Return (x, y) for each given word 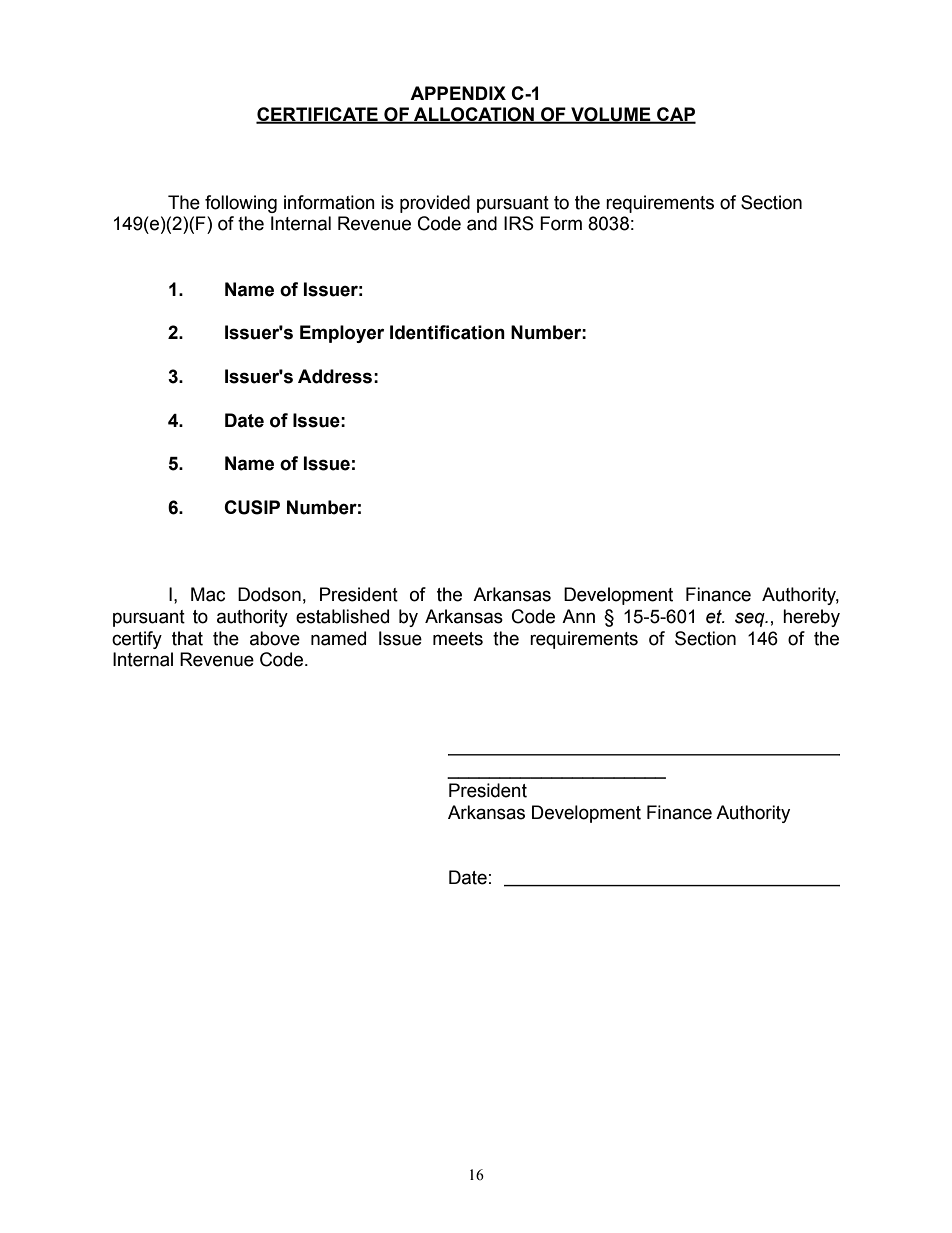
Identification (447, 332)
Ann (578, 616)
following (241, 204)
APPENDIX (458, 93)
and (482, 223)
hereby (811, 618)
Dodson (269, 594)
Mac (208, 594)
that (187, 638)
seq (751, 619)
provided (435, 204)
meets (458, 639)
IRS (519, 223)
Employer (342, 334)
